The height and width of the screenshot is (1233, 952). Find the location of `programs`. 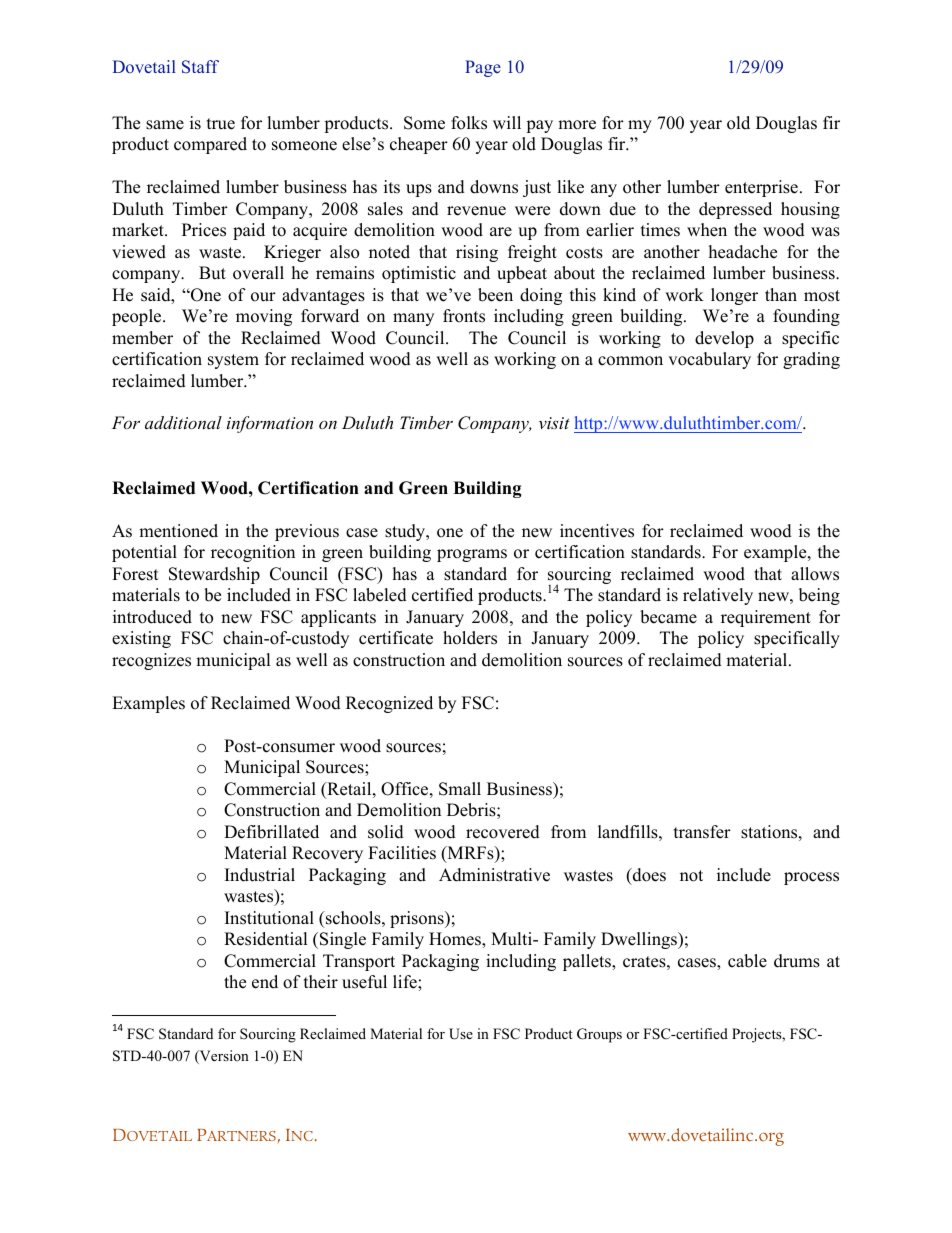

programs is located at coordinates (472, 555).
